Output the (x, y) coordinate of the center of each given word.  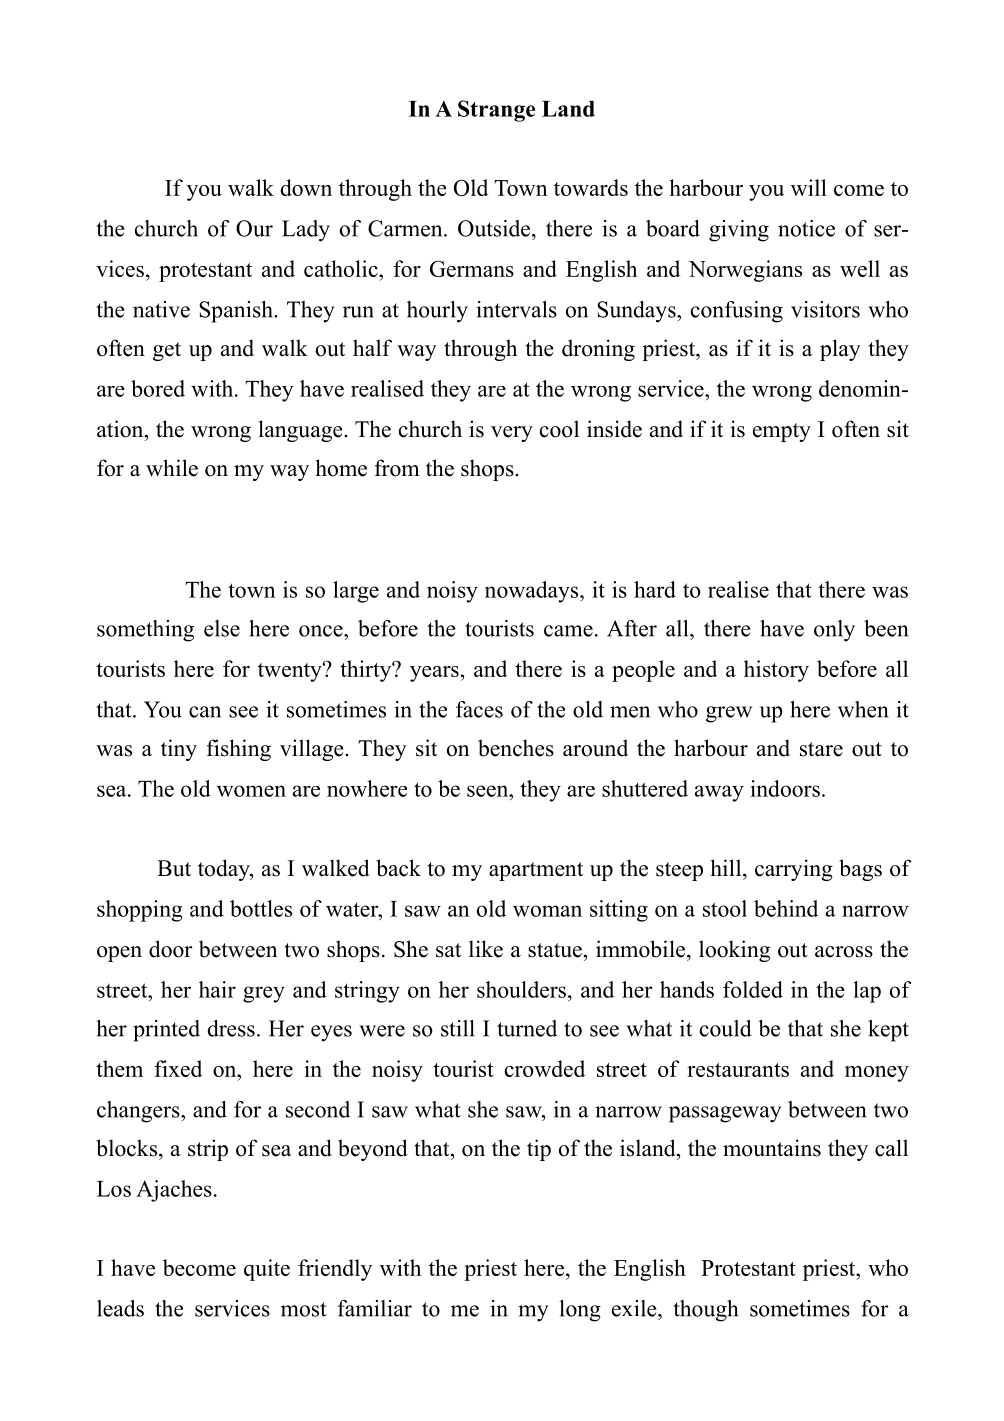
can (205, 712)
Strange (496, 111)
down (306, 187)
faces (479, 709)
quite (267, 1270)
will (809, 187)
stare (821, 749)
